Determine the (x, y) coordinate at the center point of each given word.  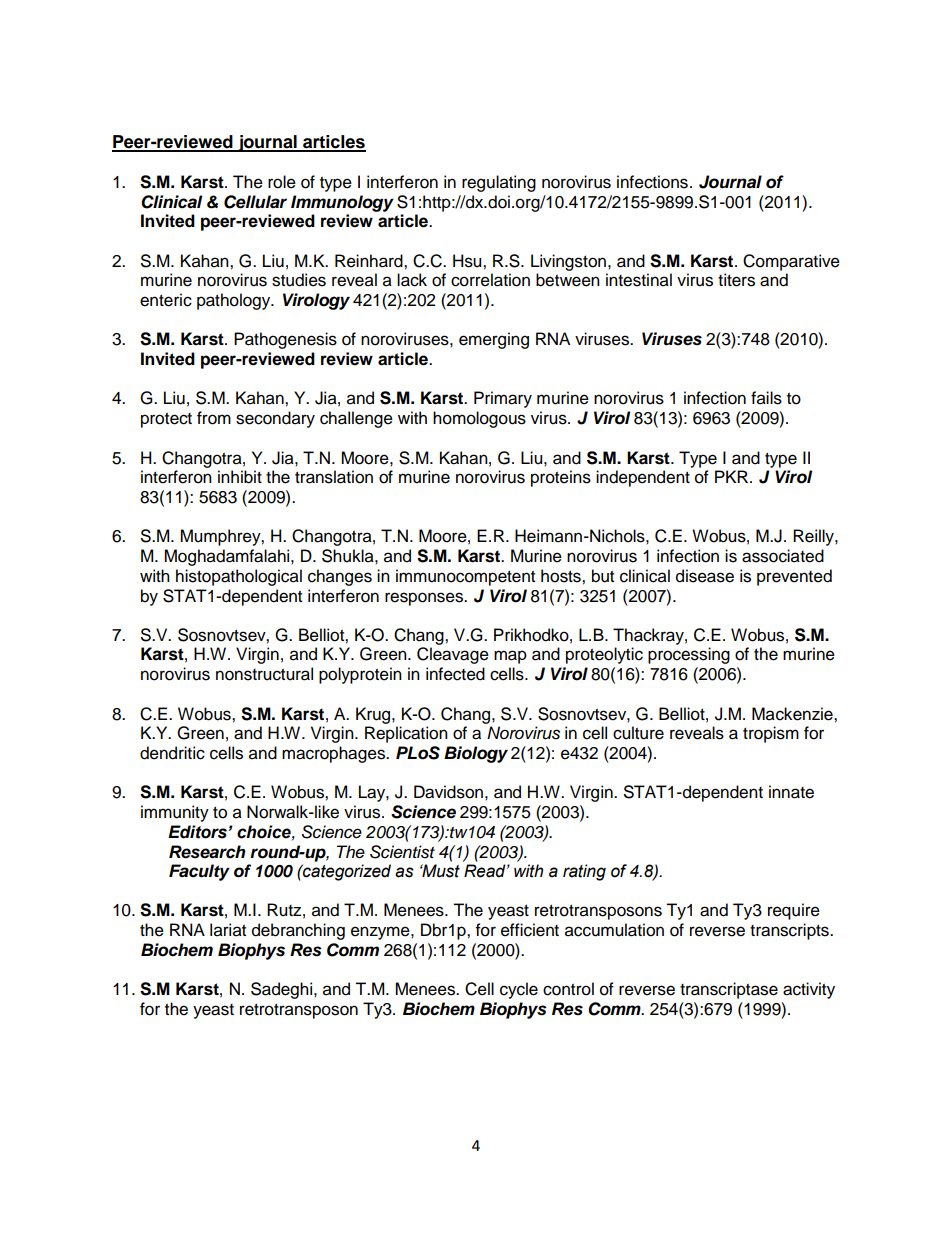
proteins (561, 478)
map (510, 657)
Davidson (448, 792)
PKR (733, 476)
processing (689, 655)
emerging (494, 340)
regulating (499, 183)
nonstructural (264, 674)
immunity (175, 813)
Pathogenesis (285, 340)
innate (791, 792)
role (282, 182)
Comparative (791, 262)
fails (766, 398)
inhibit (240, 477)
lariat (228, 930)
